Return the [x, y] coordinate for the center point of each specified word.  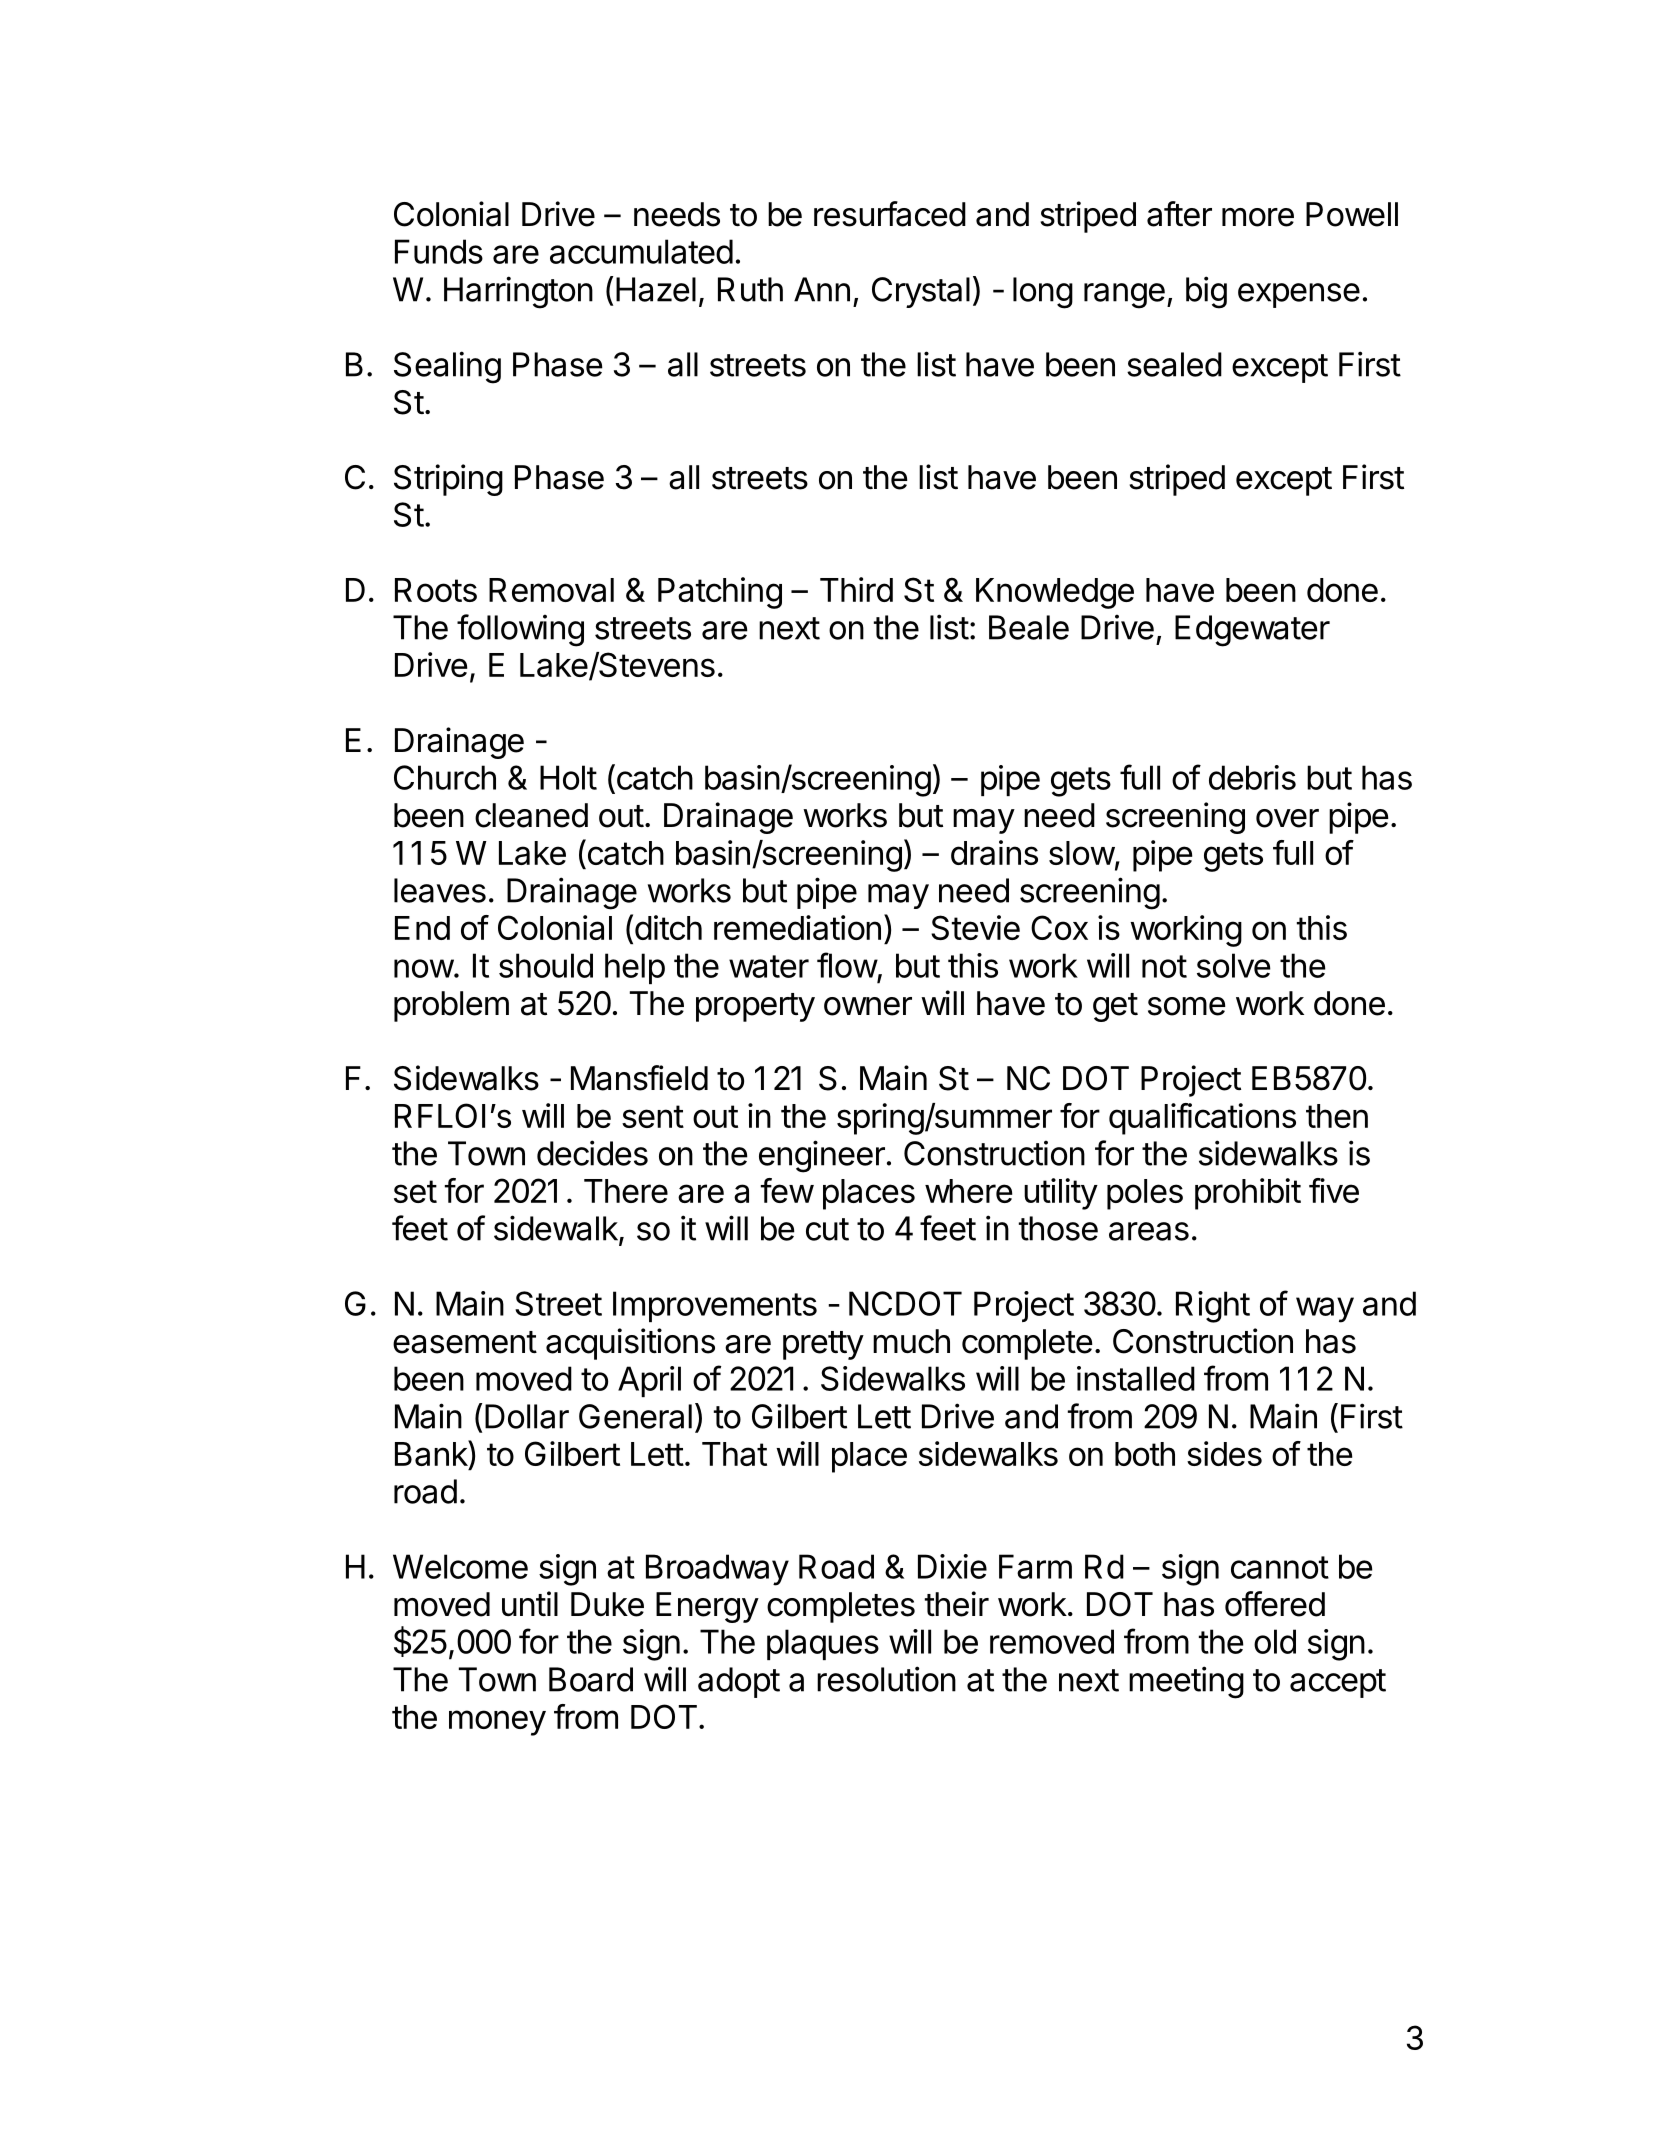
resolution [886, 1679]
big [1206, 292]
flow [847, 965]
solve [1234, 965]
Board [591, 1679]
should [546, 965]
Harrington [518, 292]
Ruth [750, 289]
